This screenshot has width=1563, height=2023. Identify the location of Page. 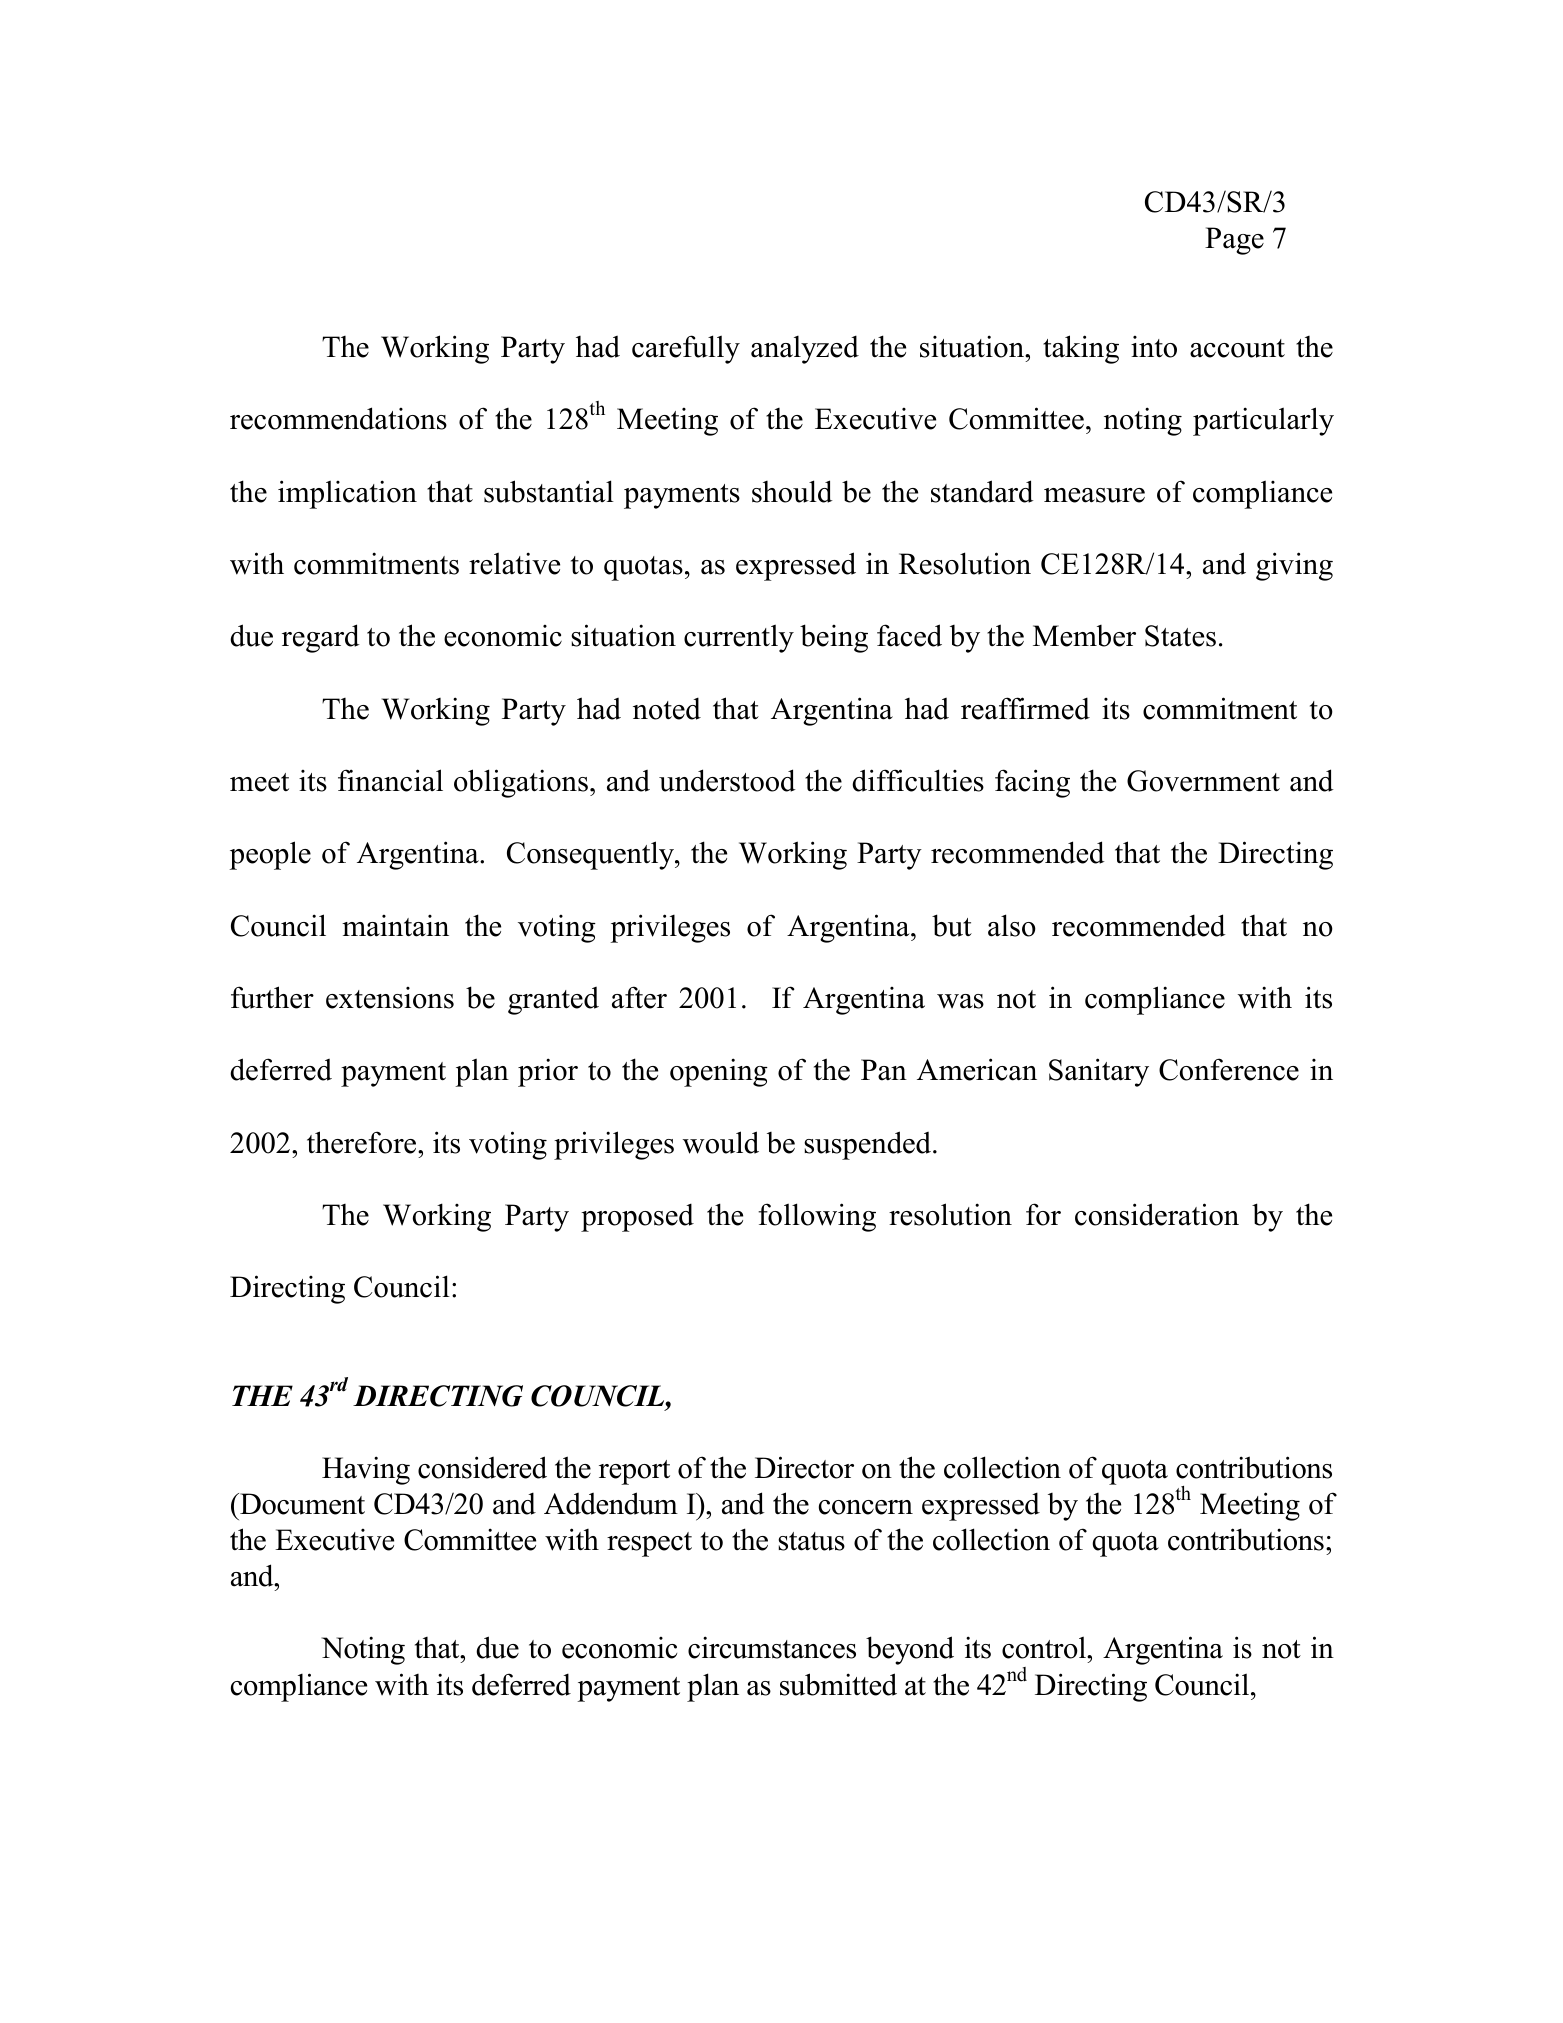
(1234, 241).
